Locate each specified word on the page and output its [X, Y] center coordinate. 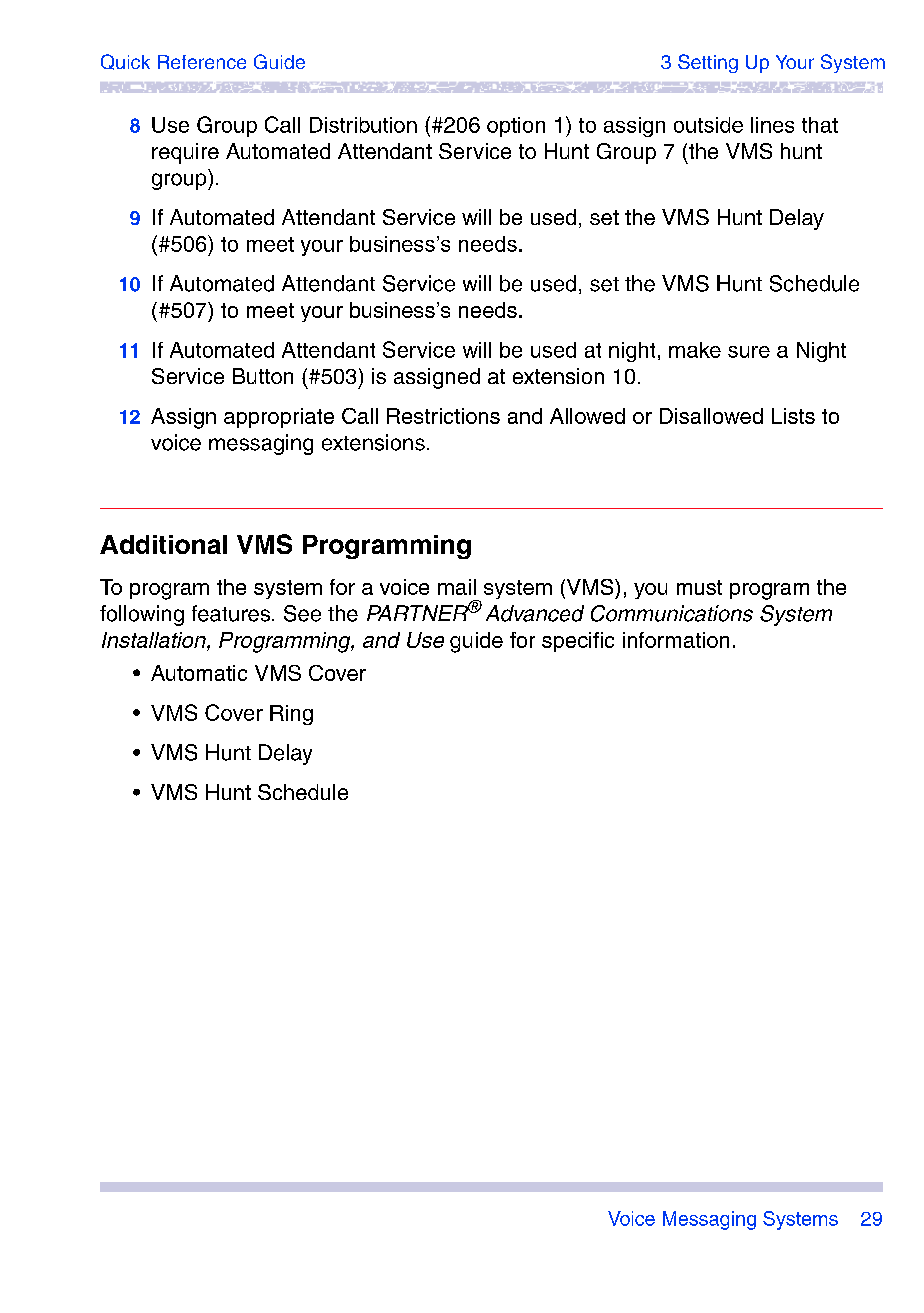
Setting [708, 63]
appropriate [279, 418]
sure [749, 352]
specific [578, 642]
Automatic [199, 673]
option [516, 127]
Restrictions [443, 416]
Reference [202, 62]
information [676, 640]
